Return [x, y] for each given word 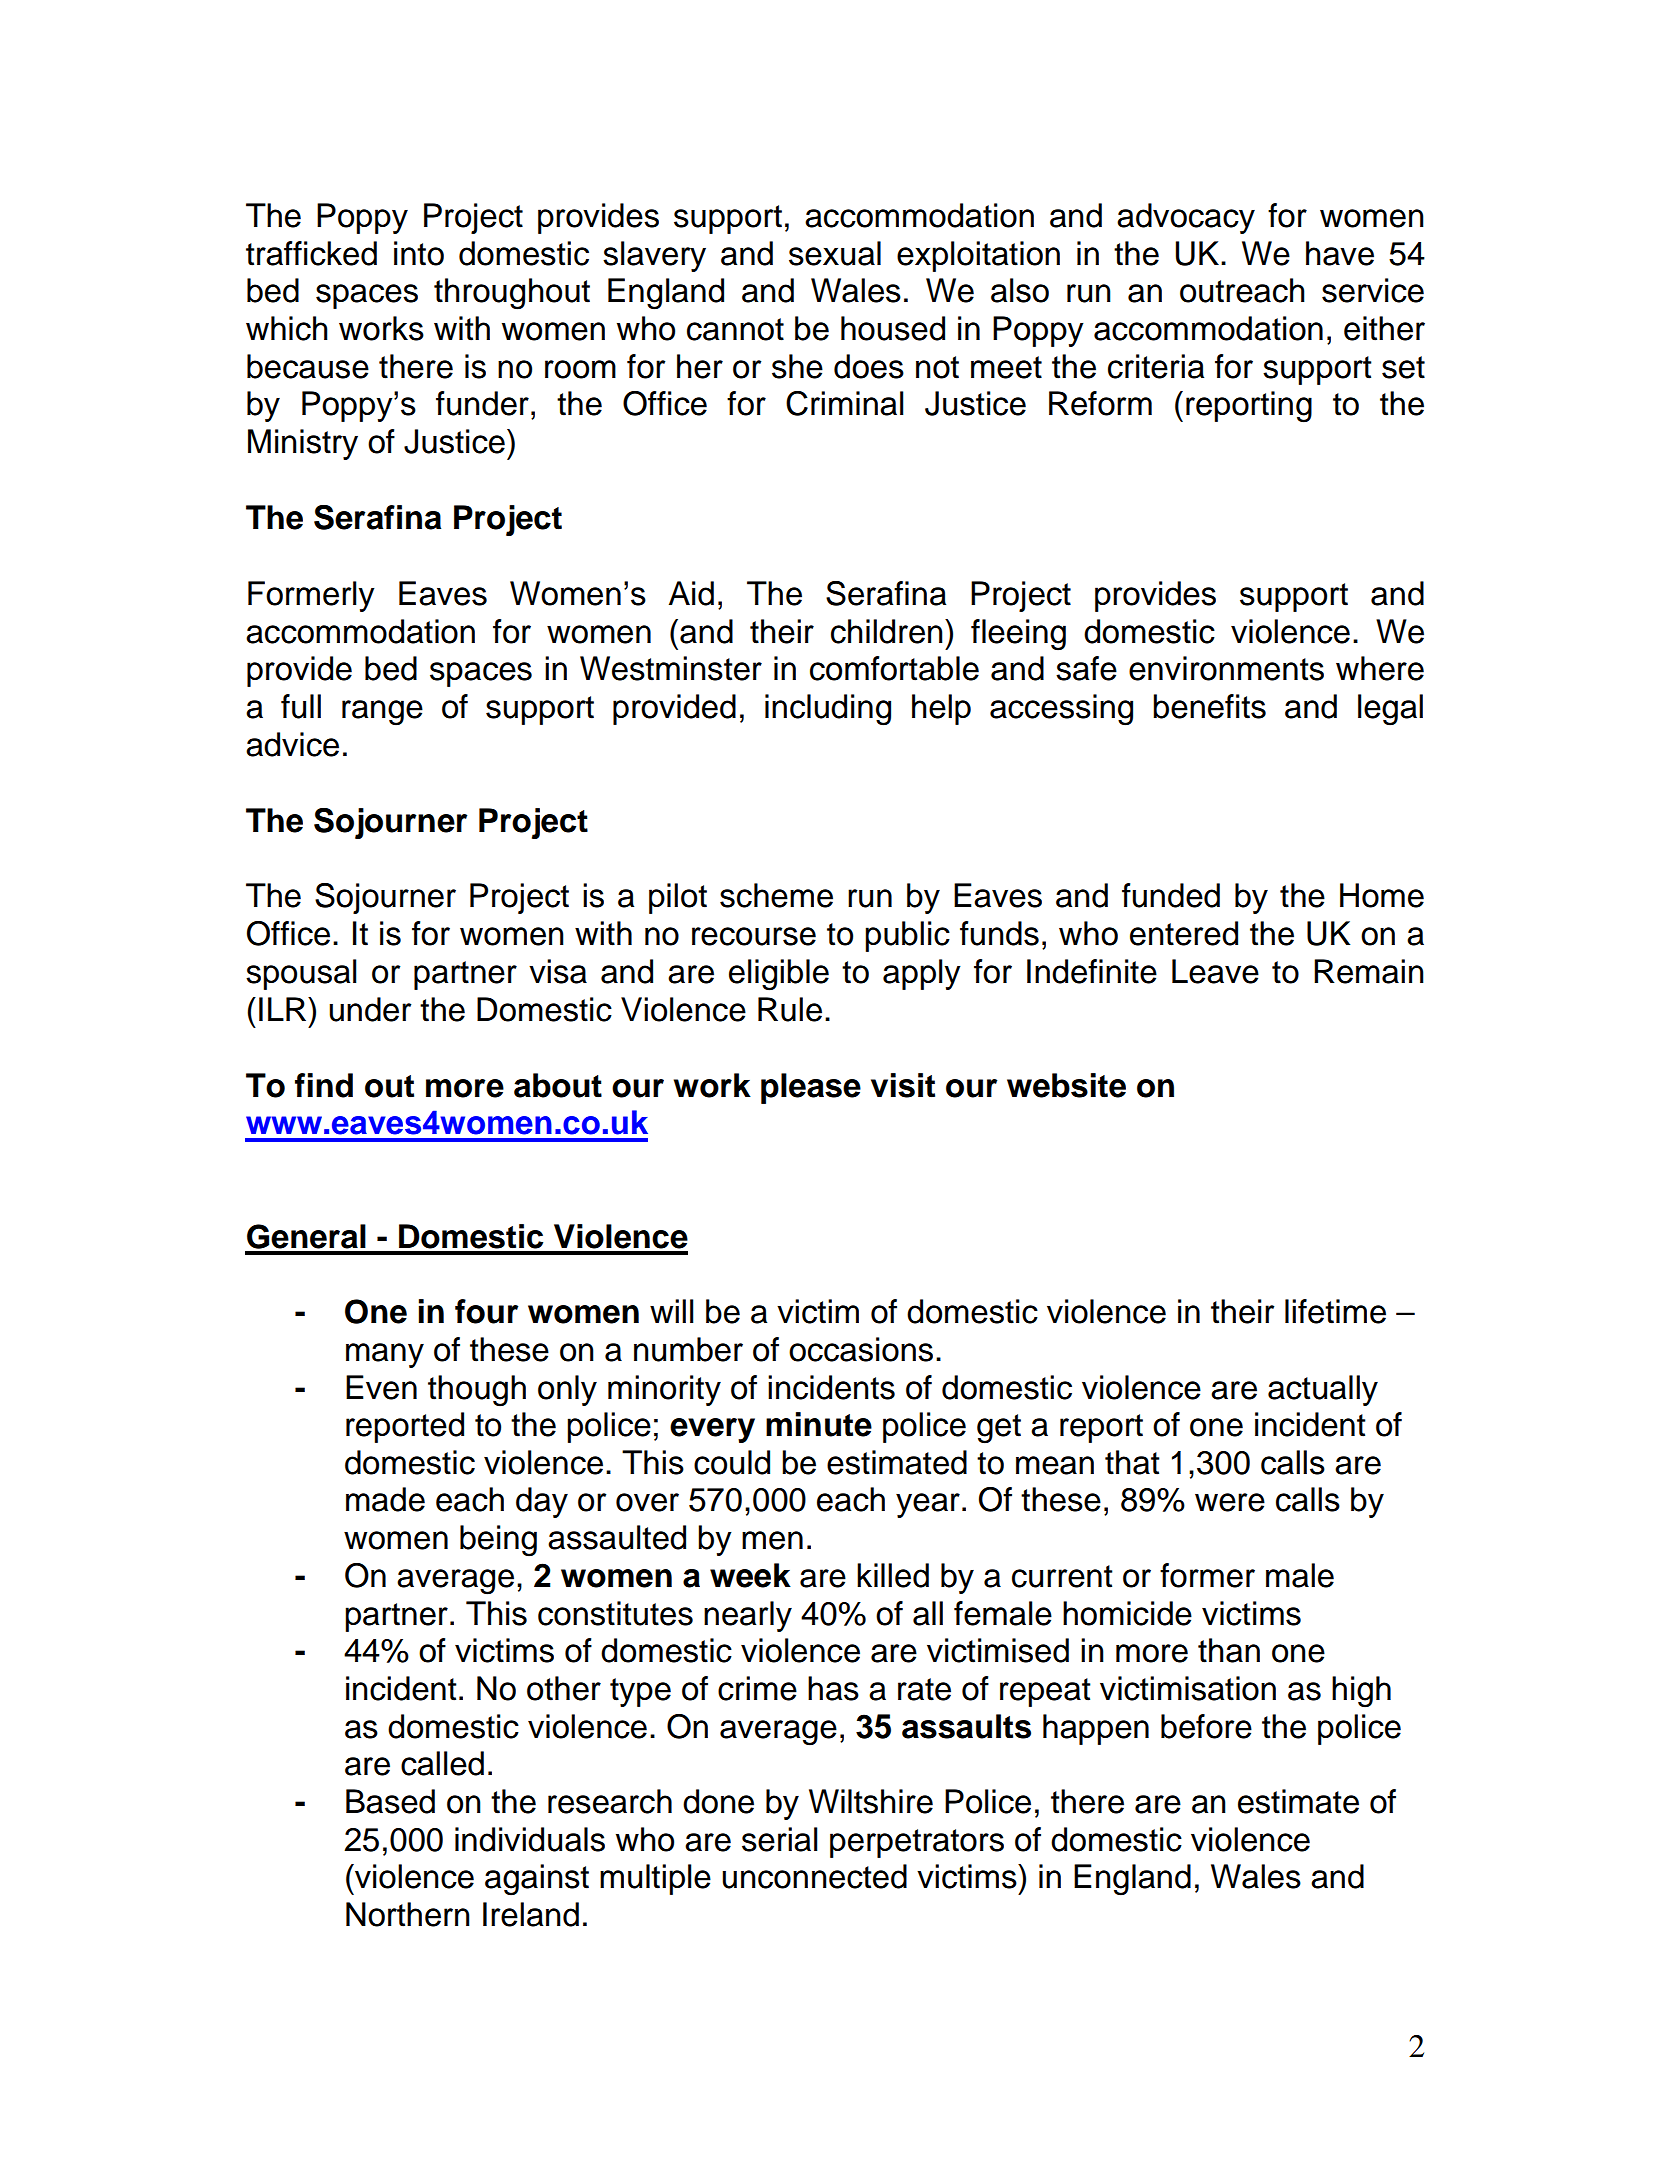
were [1230, 1502]
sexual [835, 253]
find [324, 1085]
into [419, 253]
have [1340, 253]
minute [819, 1424]
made [385, 1499]
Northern [408, 1914]
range [382, 713]
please [811, 1088]
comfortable [894, 668]
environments [1226, 668]
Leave [1215, 971]
